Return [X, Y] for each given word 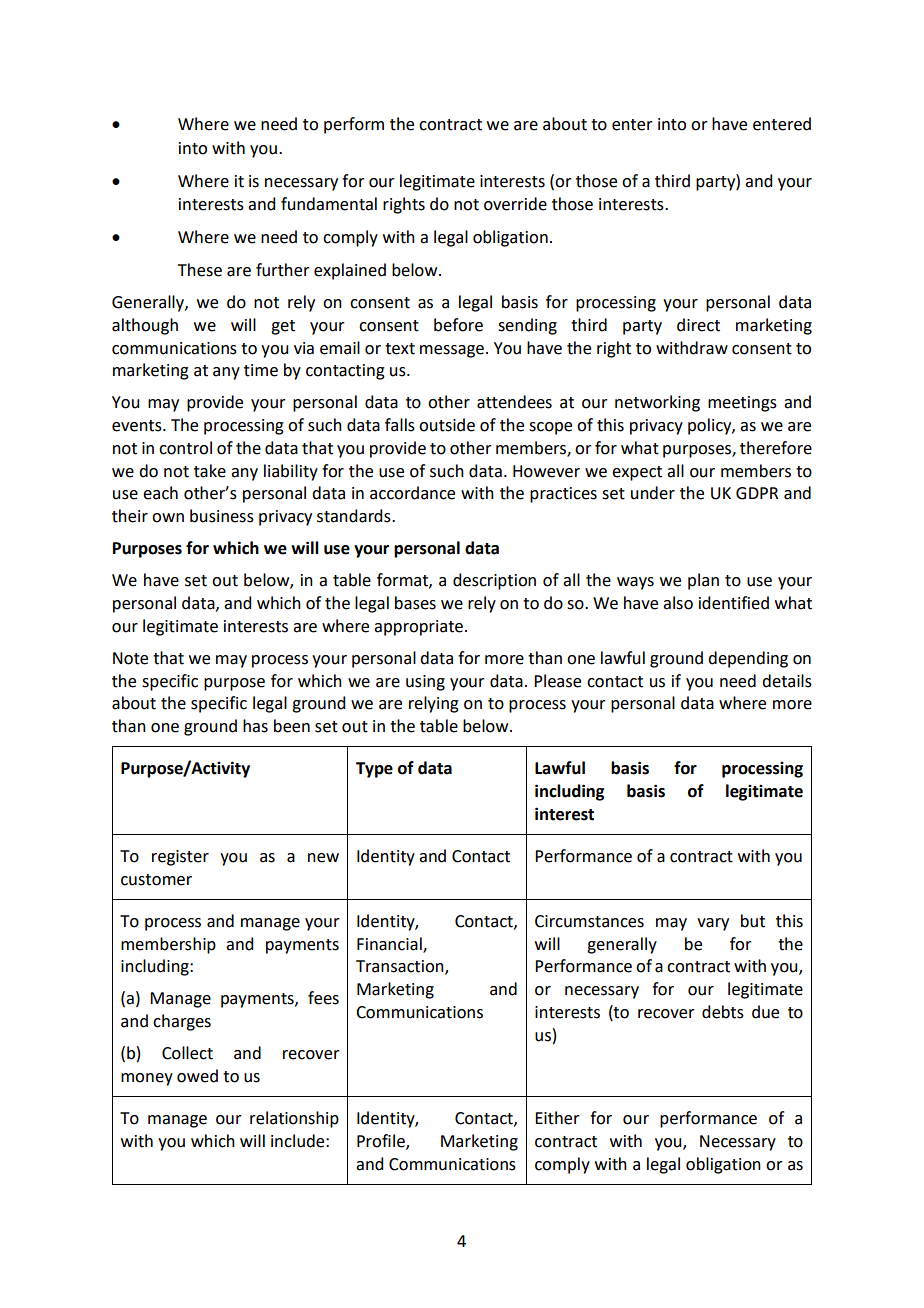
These [200, 270]
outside [447, 425]
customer [156, 880]
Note [130, 658]
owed [197, 1076]
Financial [390, 944]
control [185, 448]
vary [713, 924]
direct [698, 325]
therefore [776, 448]
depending [748, 659]
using [425, 683]
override [515, 204]
